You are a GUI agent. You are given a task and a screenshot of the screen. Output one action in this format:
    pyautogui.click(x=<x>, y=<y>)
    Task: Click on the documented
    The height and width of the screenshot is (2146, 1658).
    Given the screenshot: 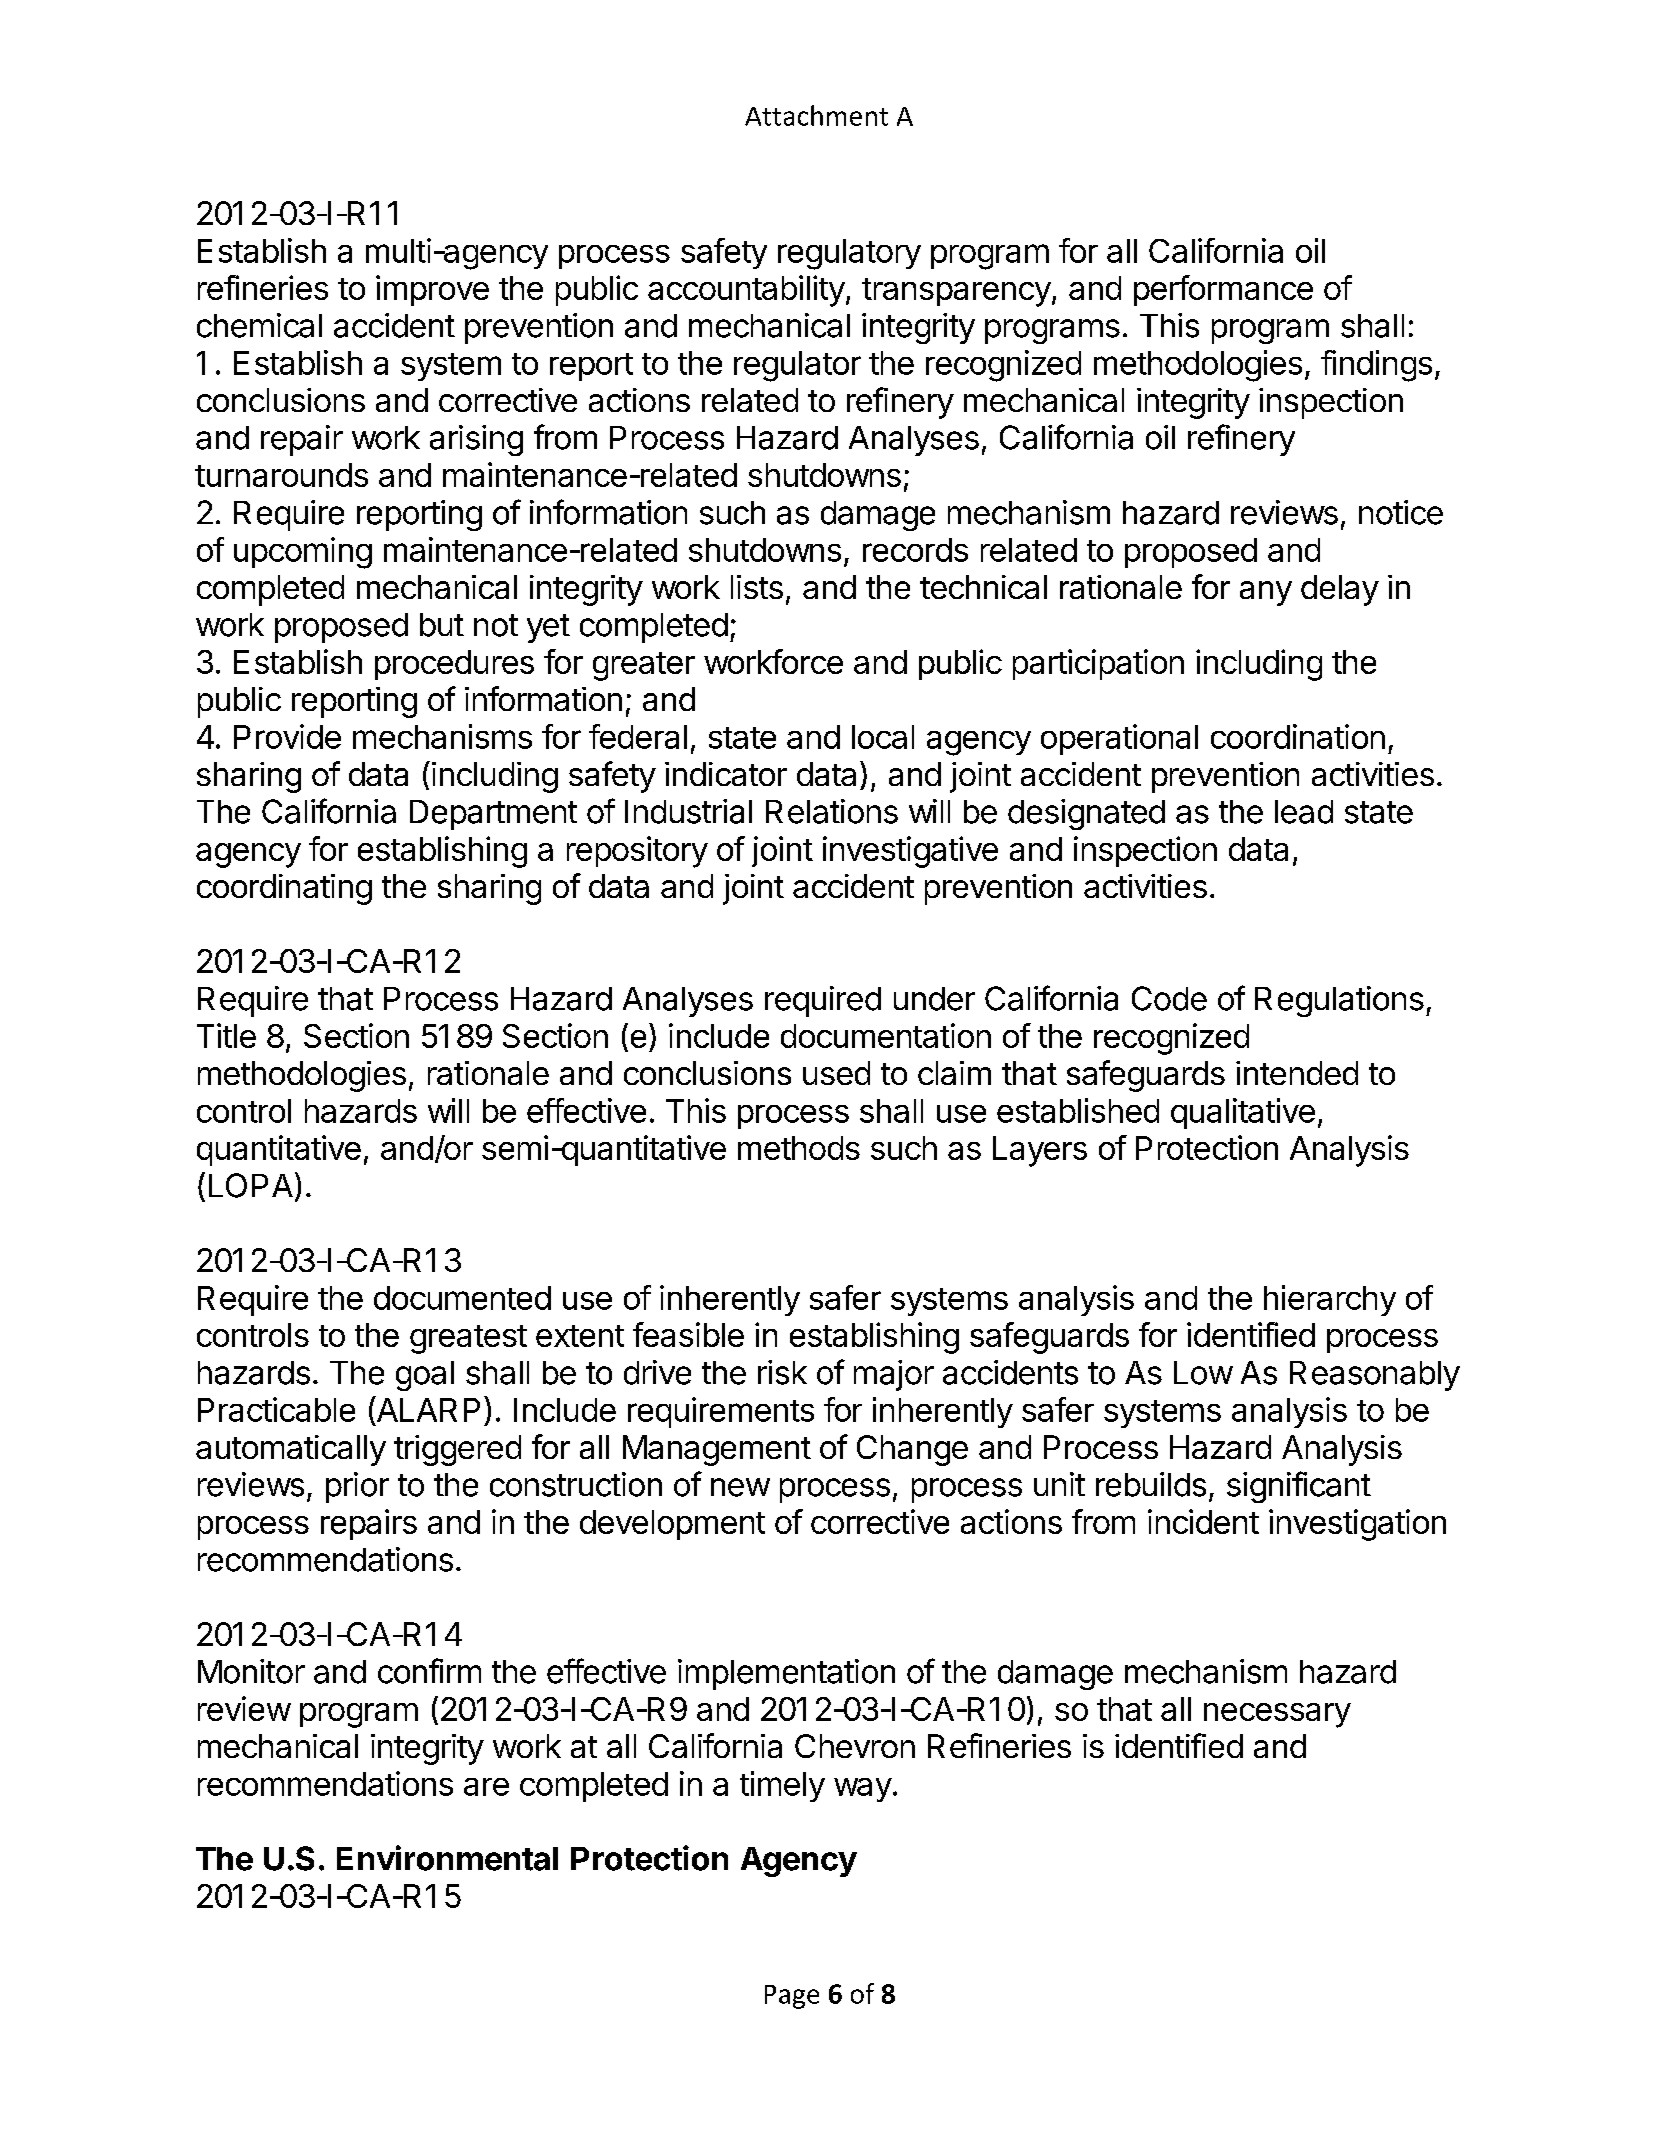 What is the action you would take?
    pyautogui.click(x=462, y=1298)
